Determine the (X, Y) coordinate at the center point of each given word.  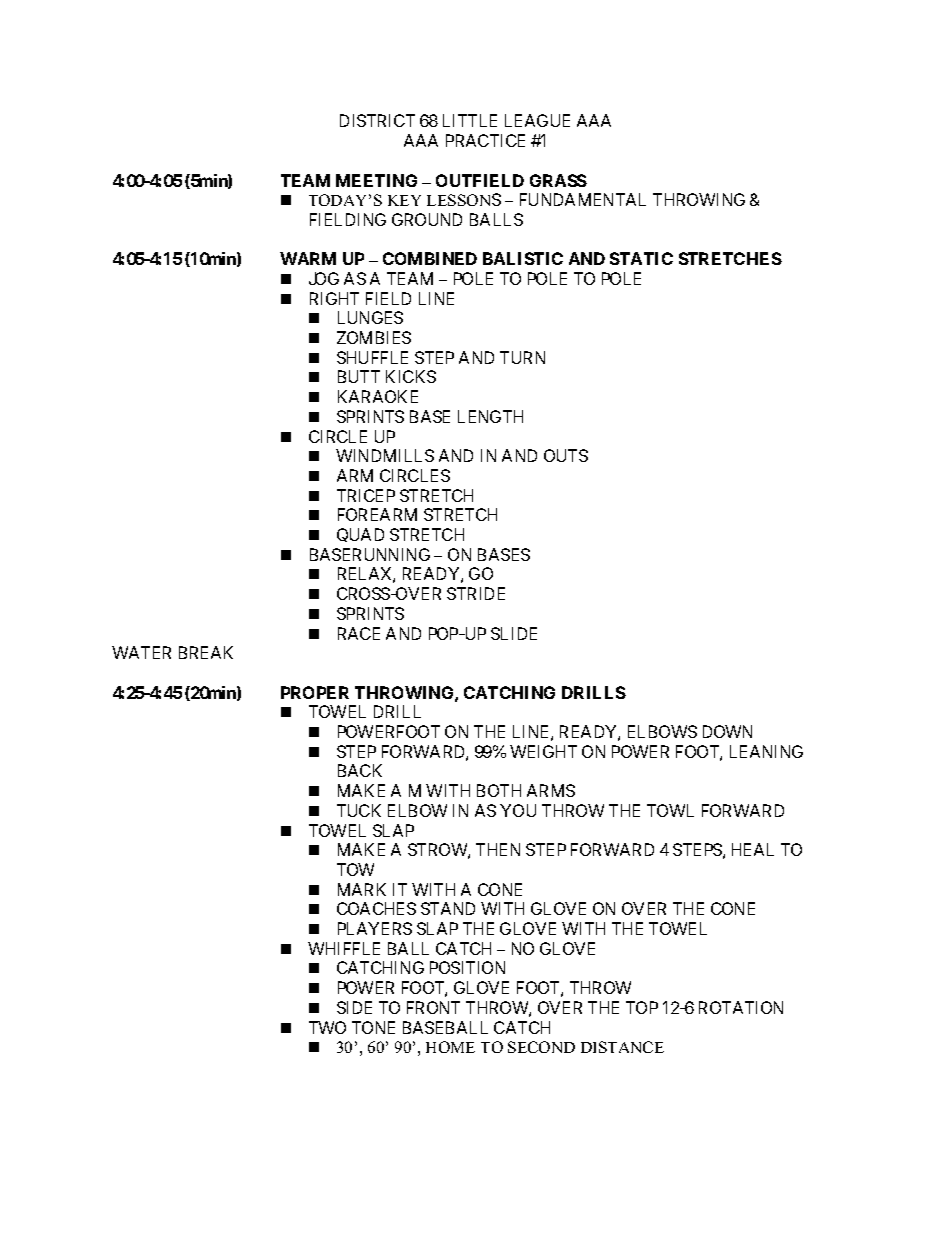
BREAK (206, 652)
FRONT (433, 1007)
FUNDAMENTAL (583, 199)
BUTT (359, 376)
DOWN (727, 731)
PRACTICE (485, 140)
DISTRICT (377, 120)
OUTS (566, 455)
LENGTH (490, 416)
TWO (327, 1027)
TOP (642, 1007)
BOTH (499, 790)
